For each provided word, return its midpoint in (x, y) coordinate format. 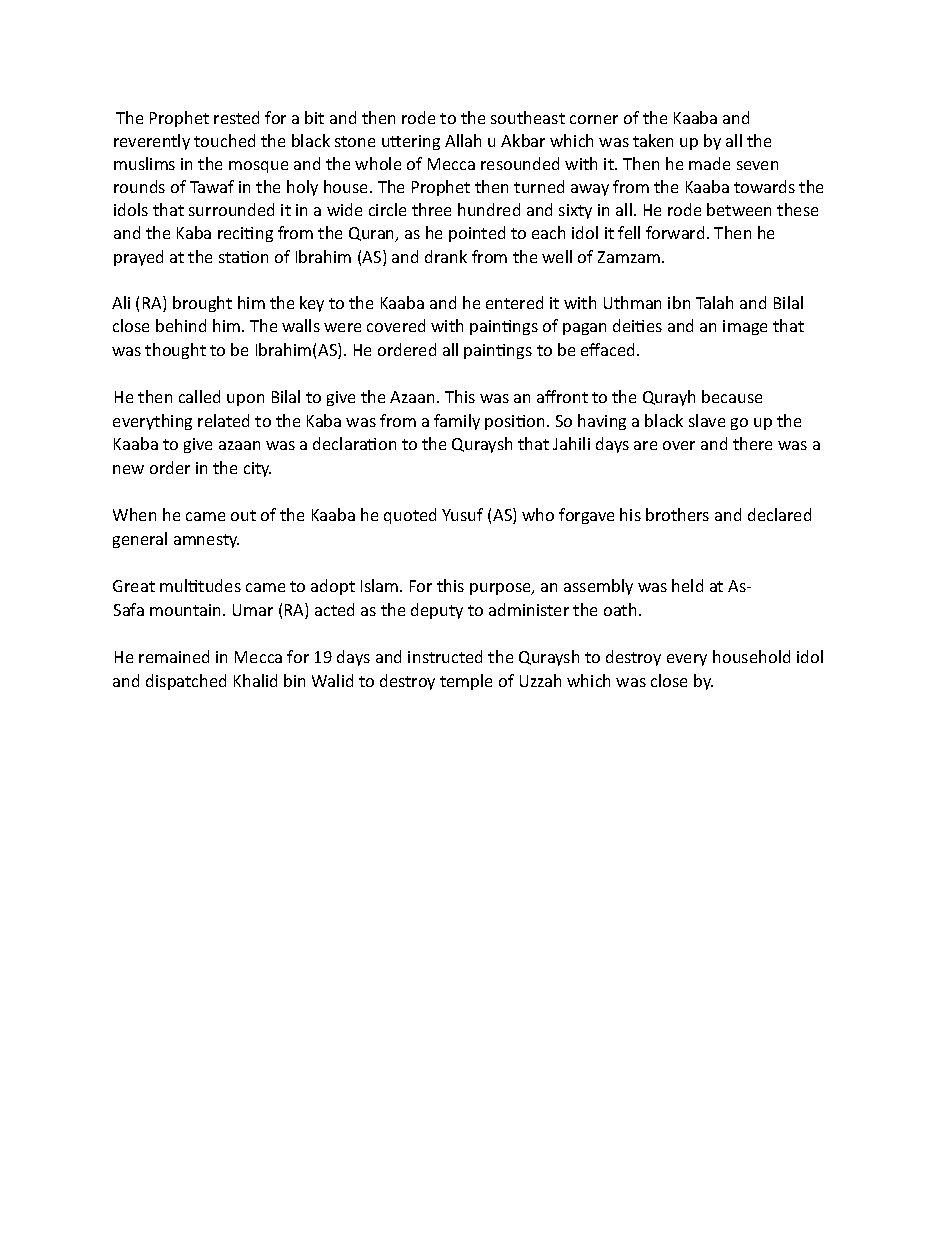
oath (620, 609)
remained (174, 656)
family (457, 422)
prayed (138, 258)
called (199, 396)
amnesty (206, 541)
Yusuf (462, 514)
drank (446, 256)
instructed (445, 656)
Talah (714, 302)
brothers (677, 514)
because (732, 396)
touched (224, 140)
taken (653, 140)
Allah (463, 140)
